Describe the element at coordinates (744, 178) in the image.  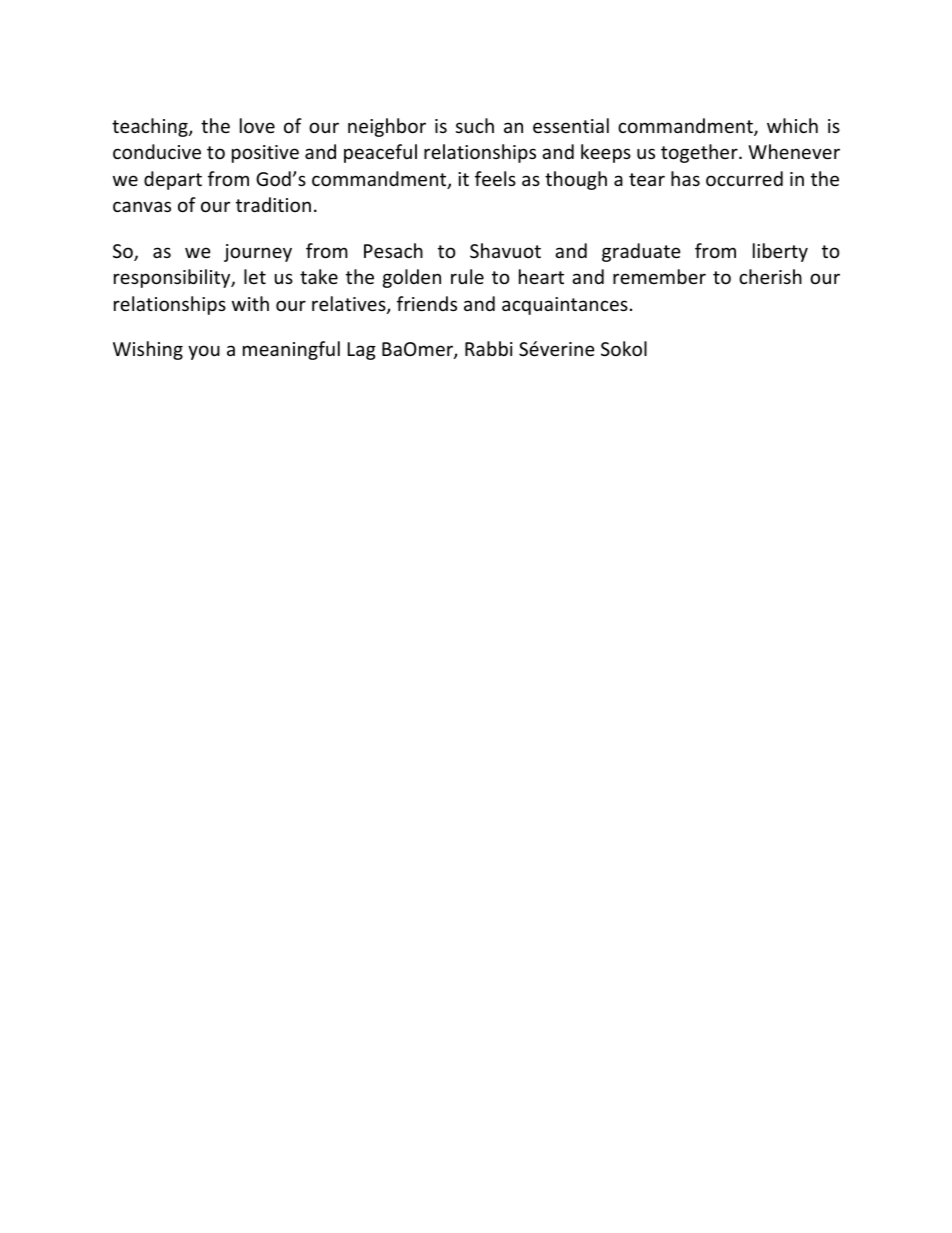
I see `occurred` at that location.
